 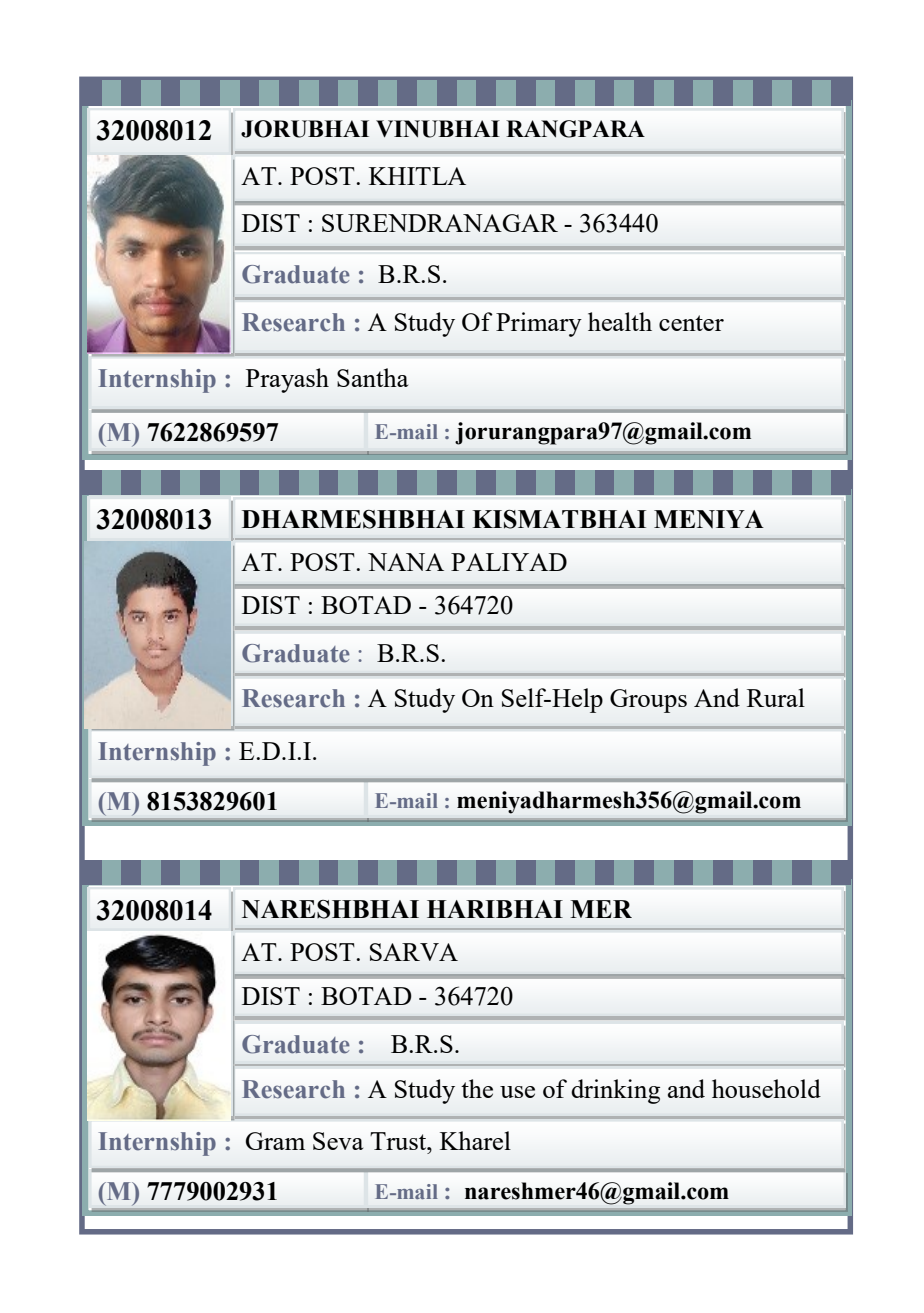 I want to click on Rural, so click(x=776, y=697).
